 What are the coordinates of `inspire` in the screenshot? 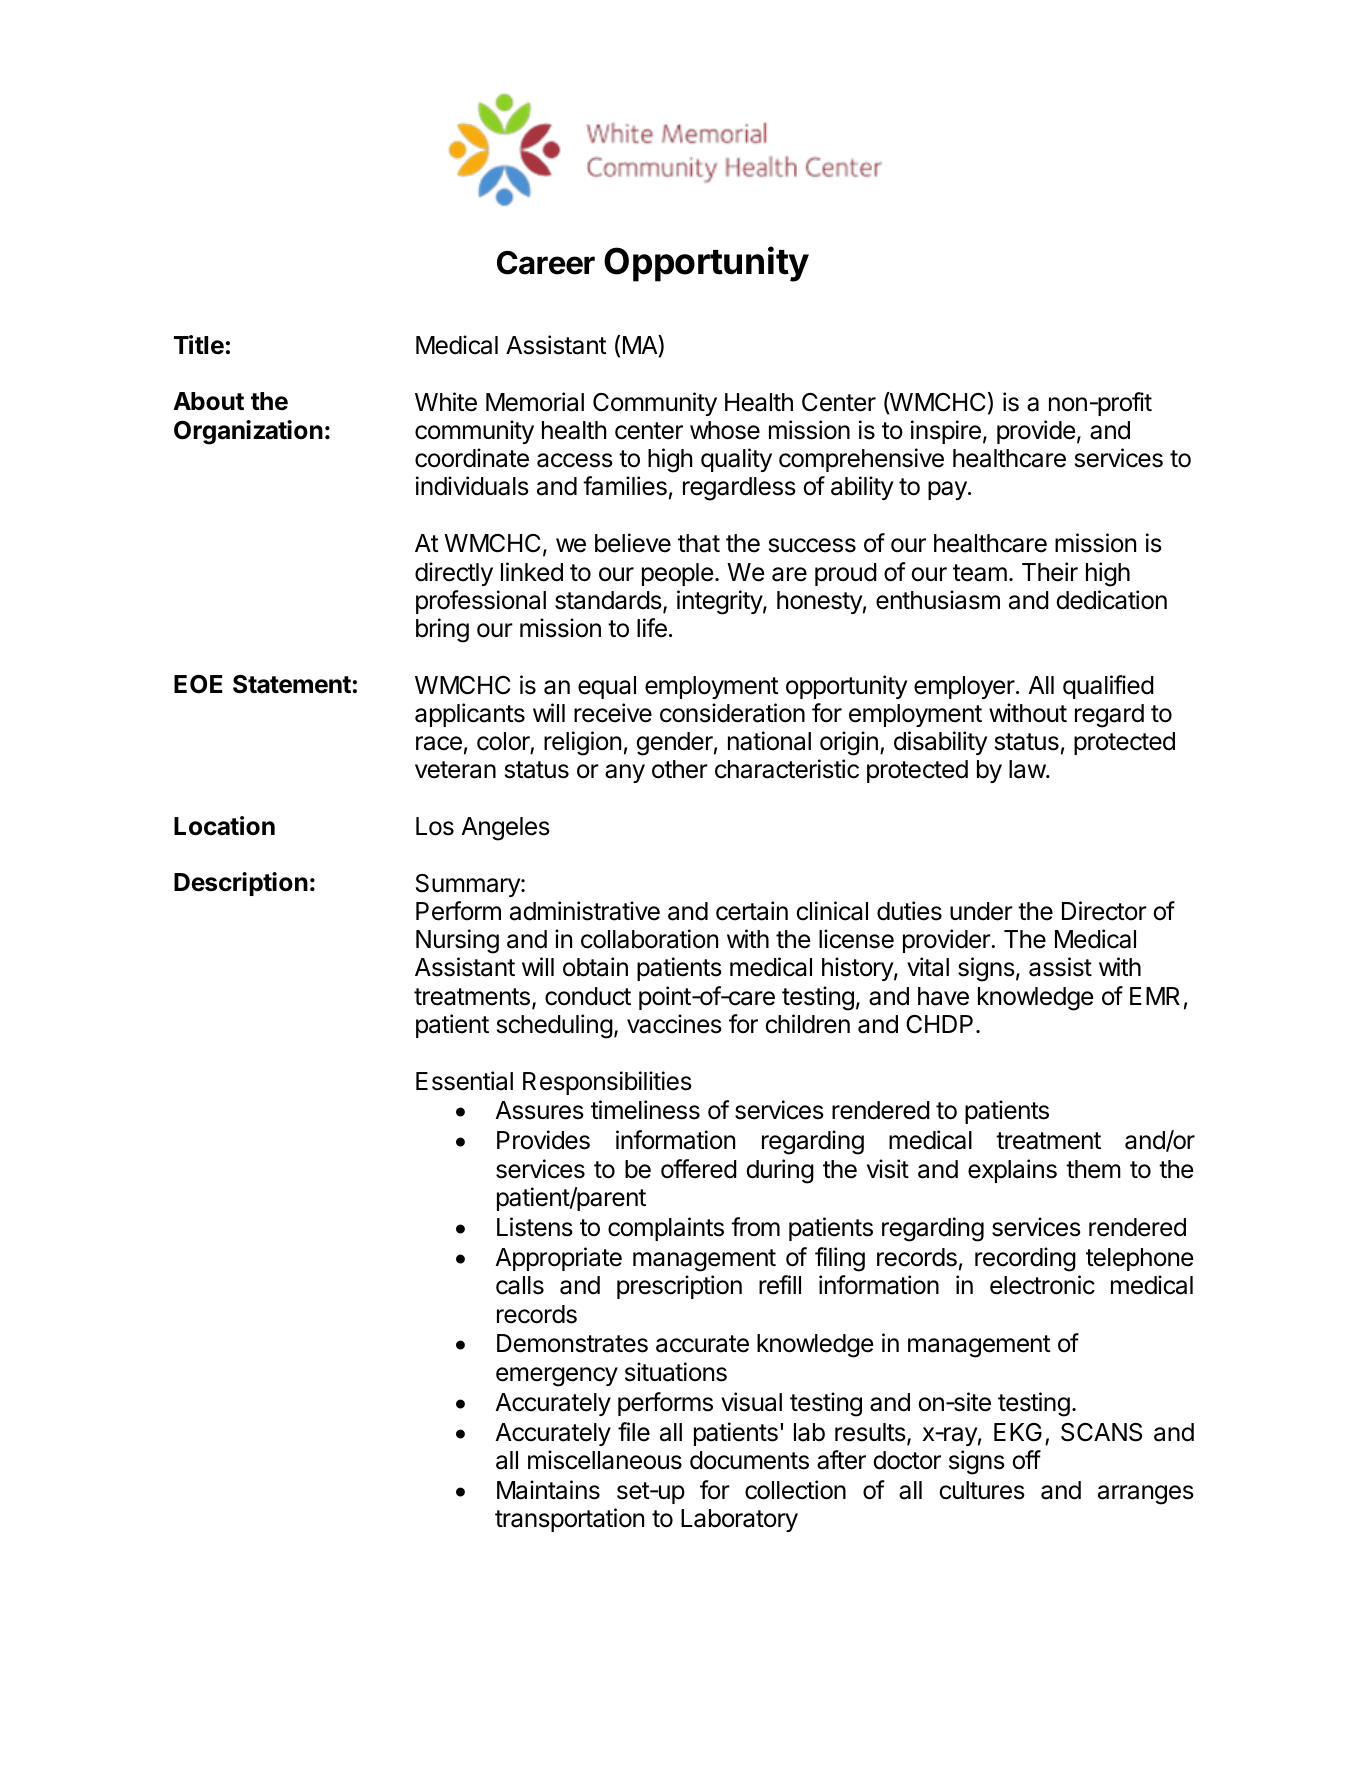 It's located at (946, 432).
